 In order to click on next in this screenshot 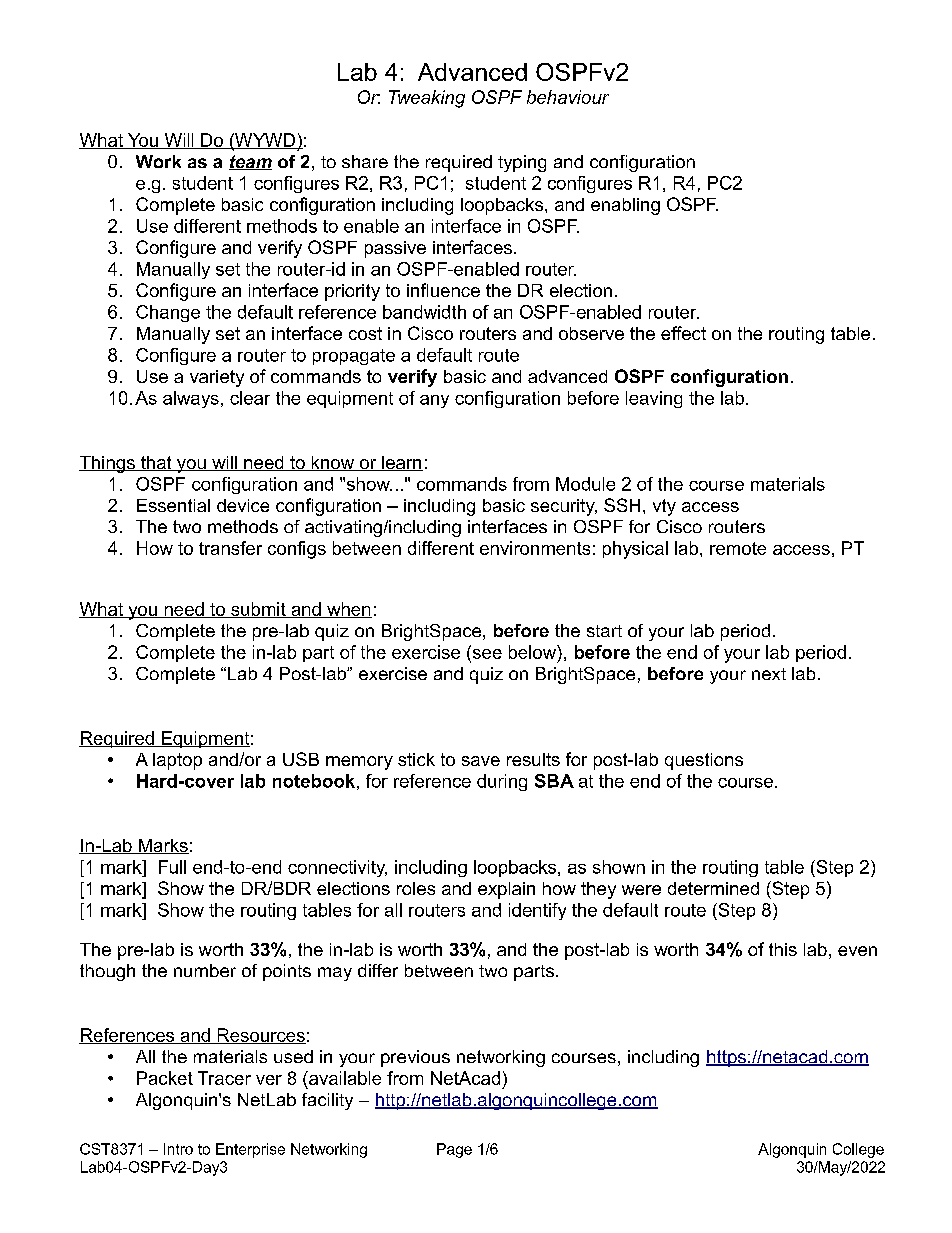, I will do `click(769, 674)`.
